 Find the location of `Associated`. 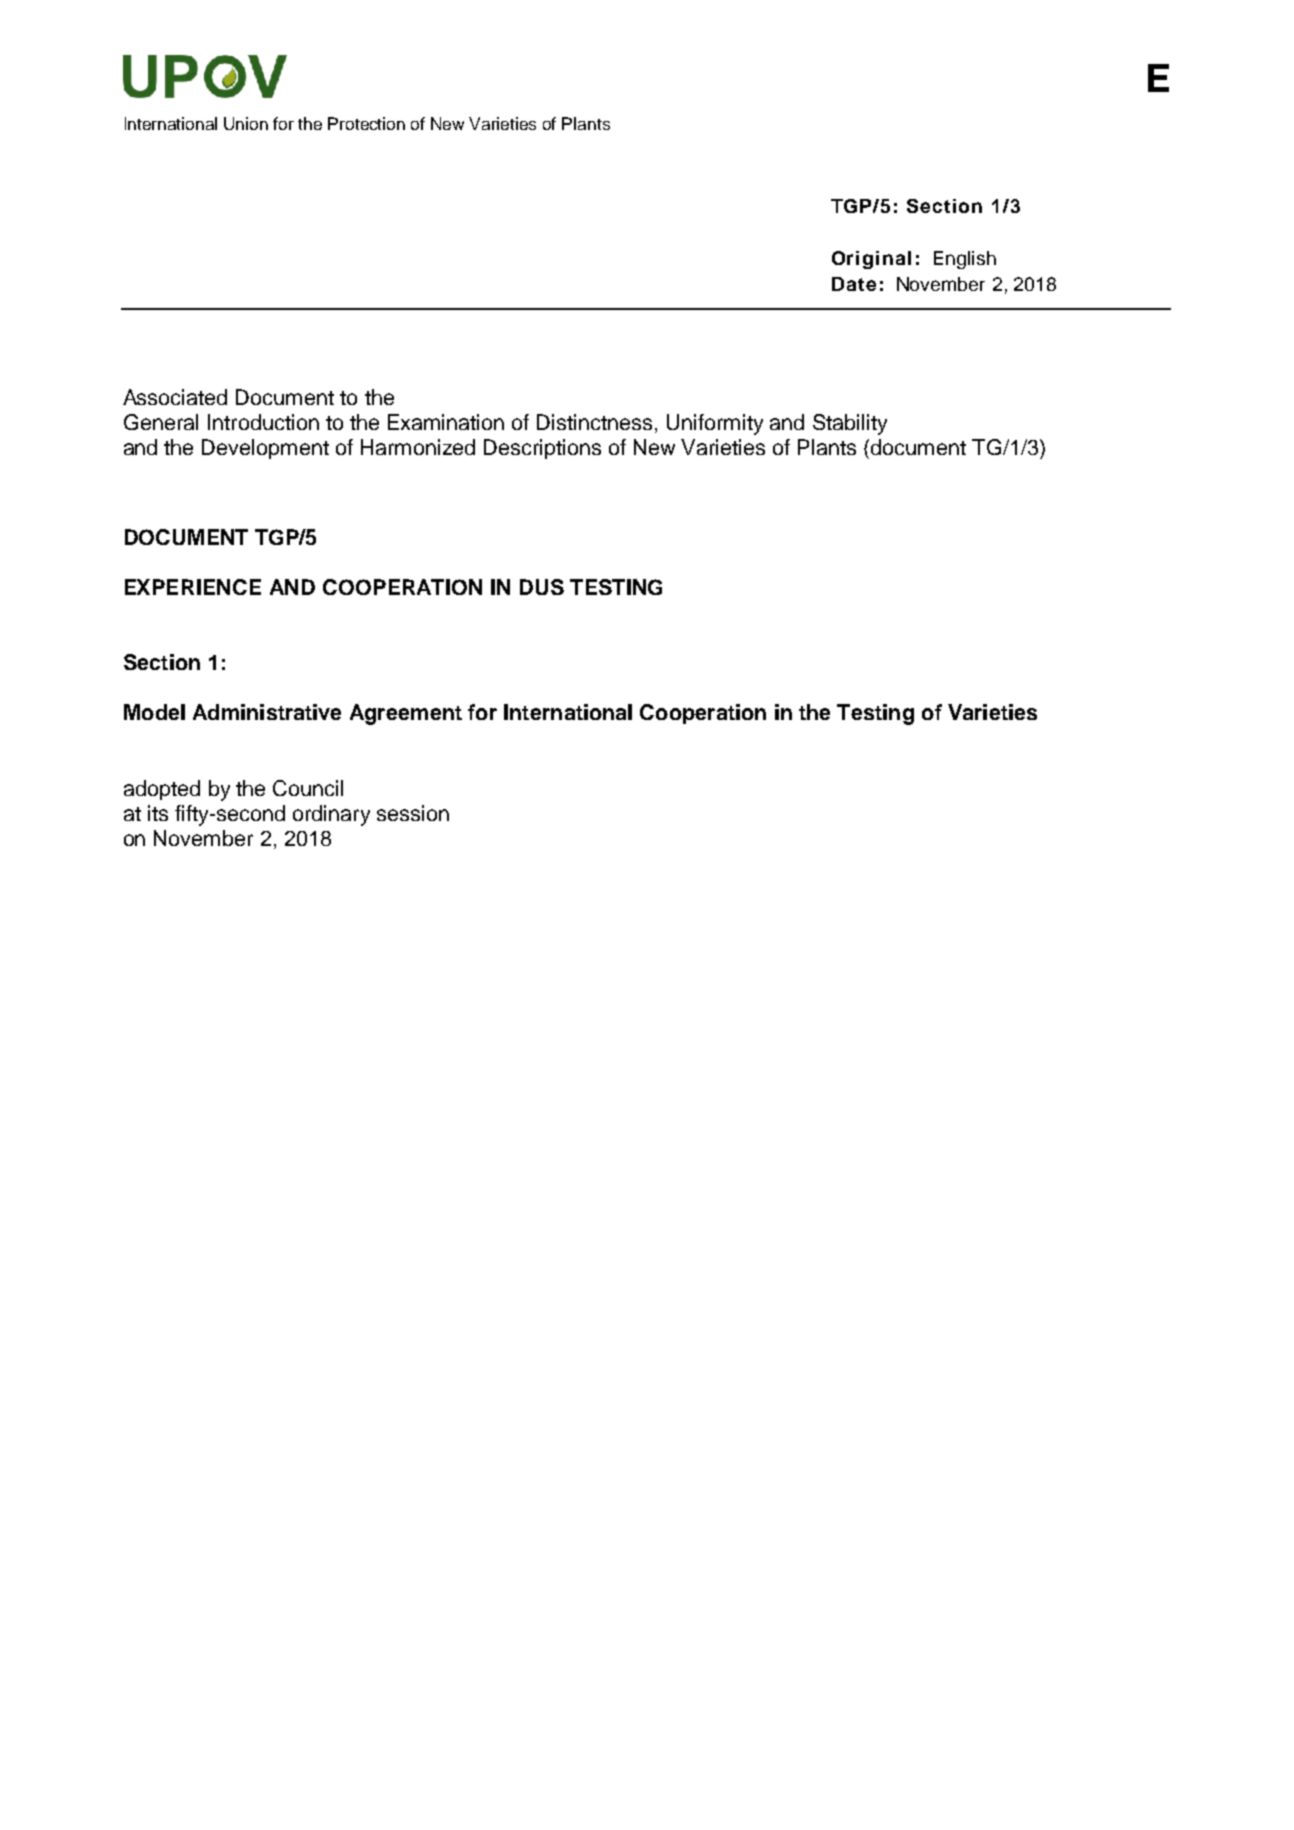

Associated is located at coordinates (175, 397).
